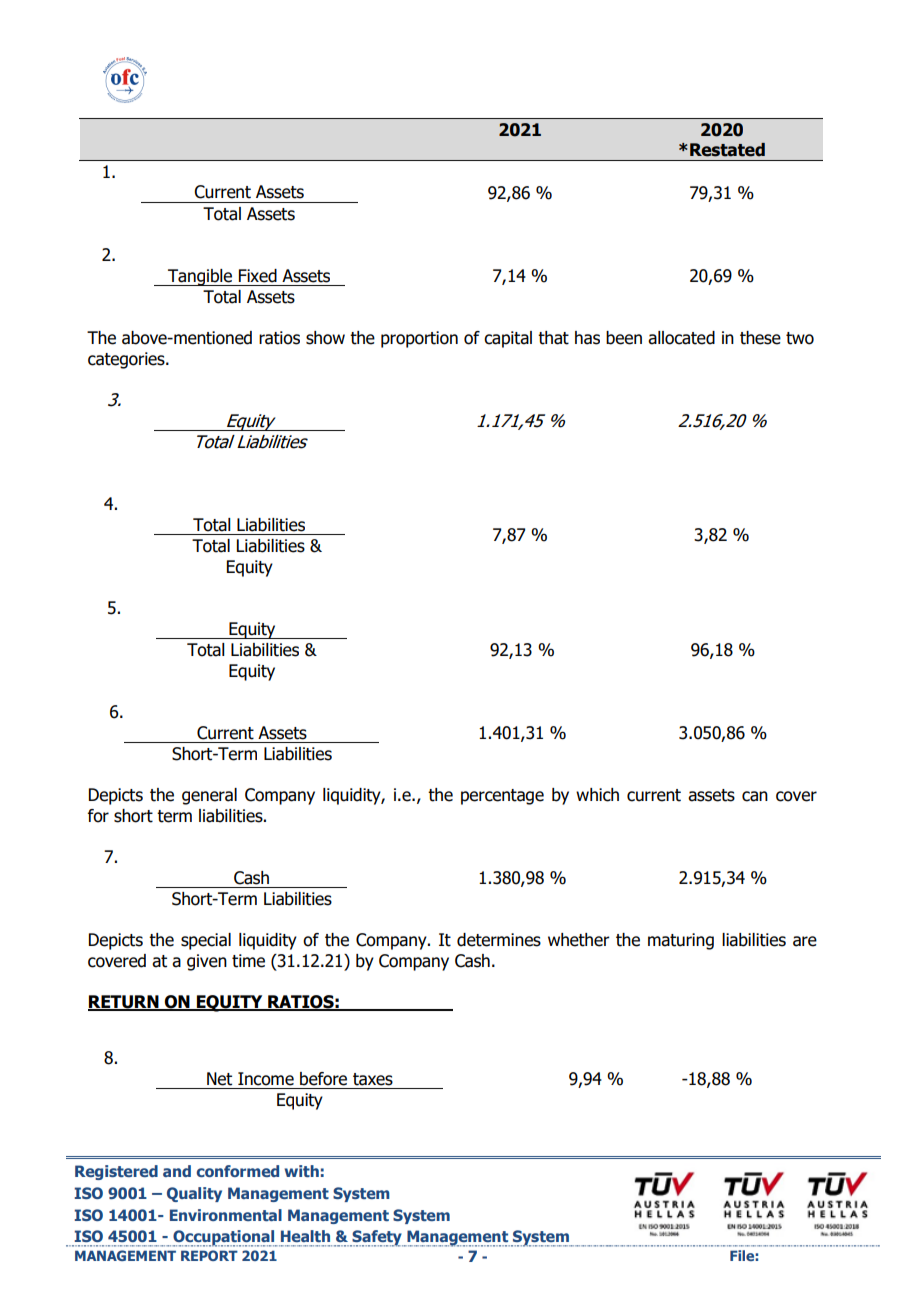  Describe the element at coordinates (224, 1238) in the document. I see `Occupational` at that location.
